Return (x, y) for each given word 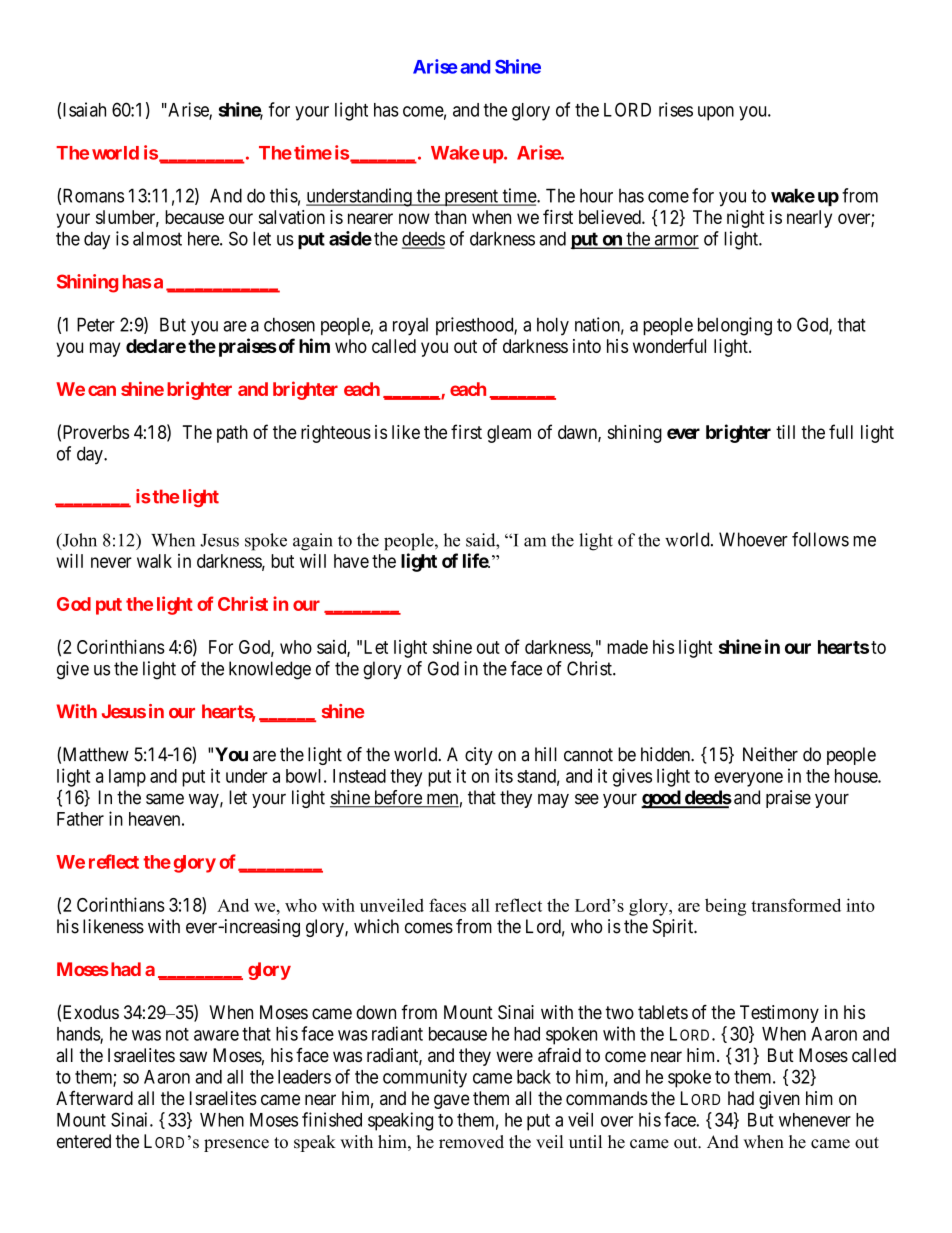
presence (236, 1145)
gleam (509, 434)
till (785, 432)
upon (716, 113)
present (471, 198)
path (232, 434)
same (165, 799)
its (504, 775)
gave (452, 1101)
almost (157, 238)
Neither (770, 754)
